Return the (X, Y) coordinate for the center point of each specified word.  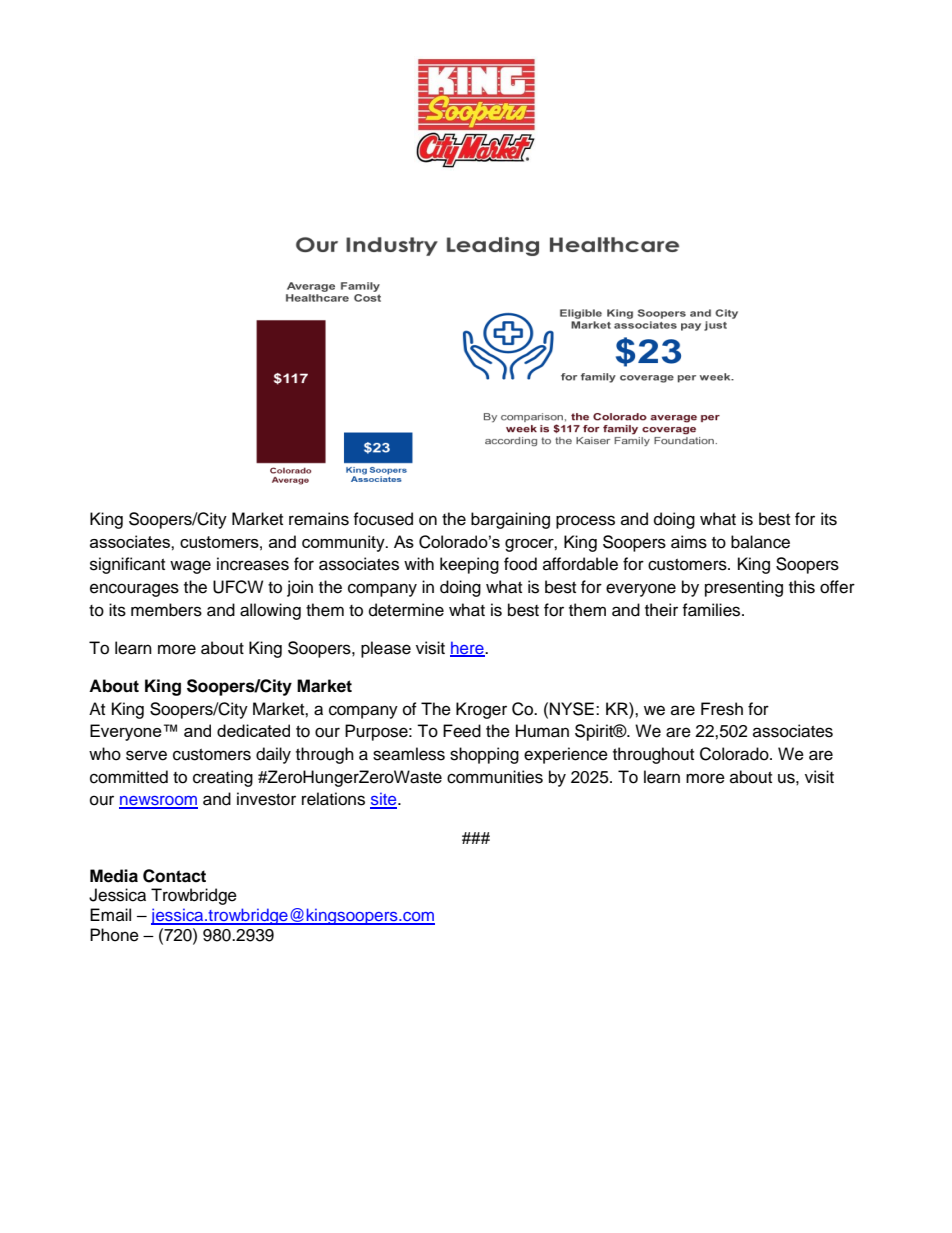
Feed (462, 731)
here (468, 649)
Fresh (722, 709)
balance (760, 542)
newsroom (158, 802)
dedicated (253, 730)
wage (190, 567)
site (384, 800)
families (712, 610)
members (166, 610)
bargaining (510, 520)
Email (110, 914)
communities (495, 777)
